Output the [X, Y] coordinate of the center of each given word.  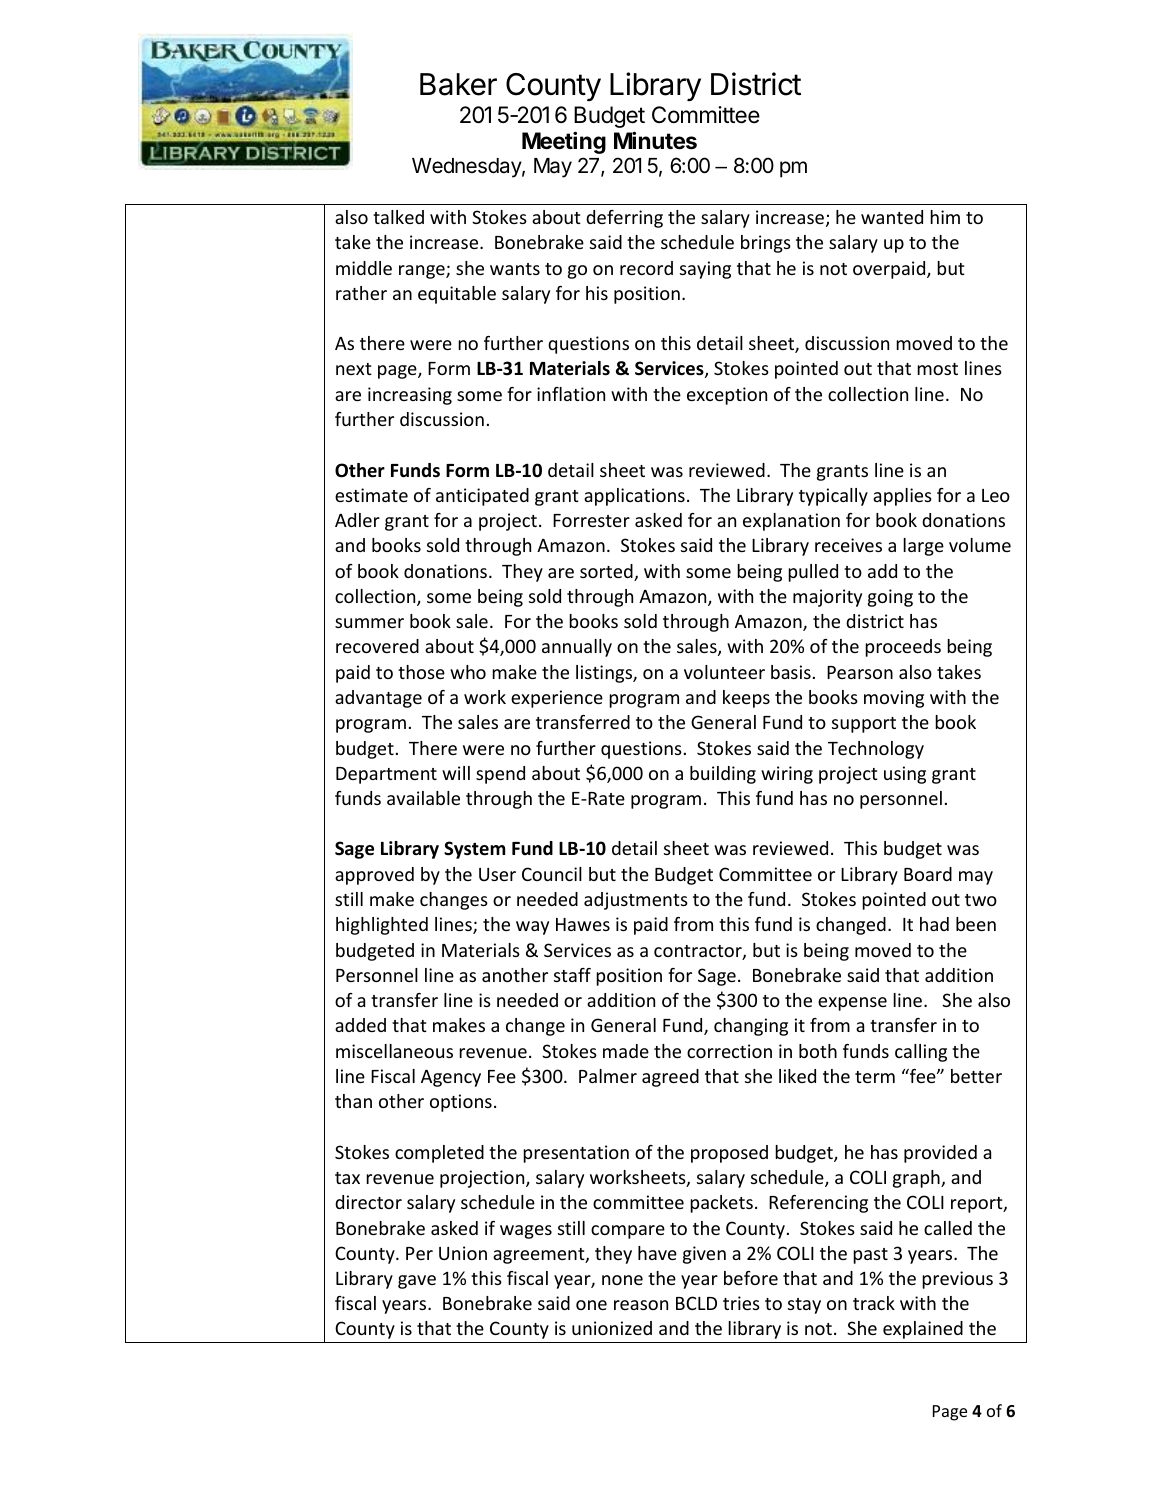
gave [417, 1282]
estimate [371, 495]
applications [634, 497]
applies [902, 497]
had [934, 924]
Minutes [655, 140]
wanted [892, 217]
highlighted [382, 926]
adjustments [636, 901]
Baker [458, 84]
